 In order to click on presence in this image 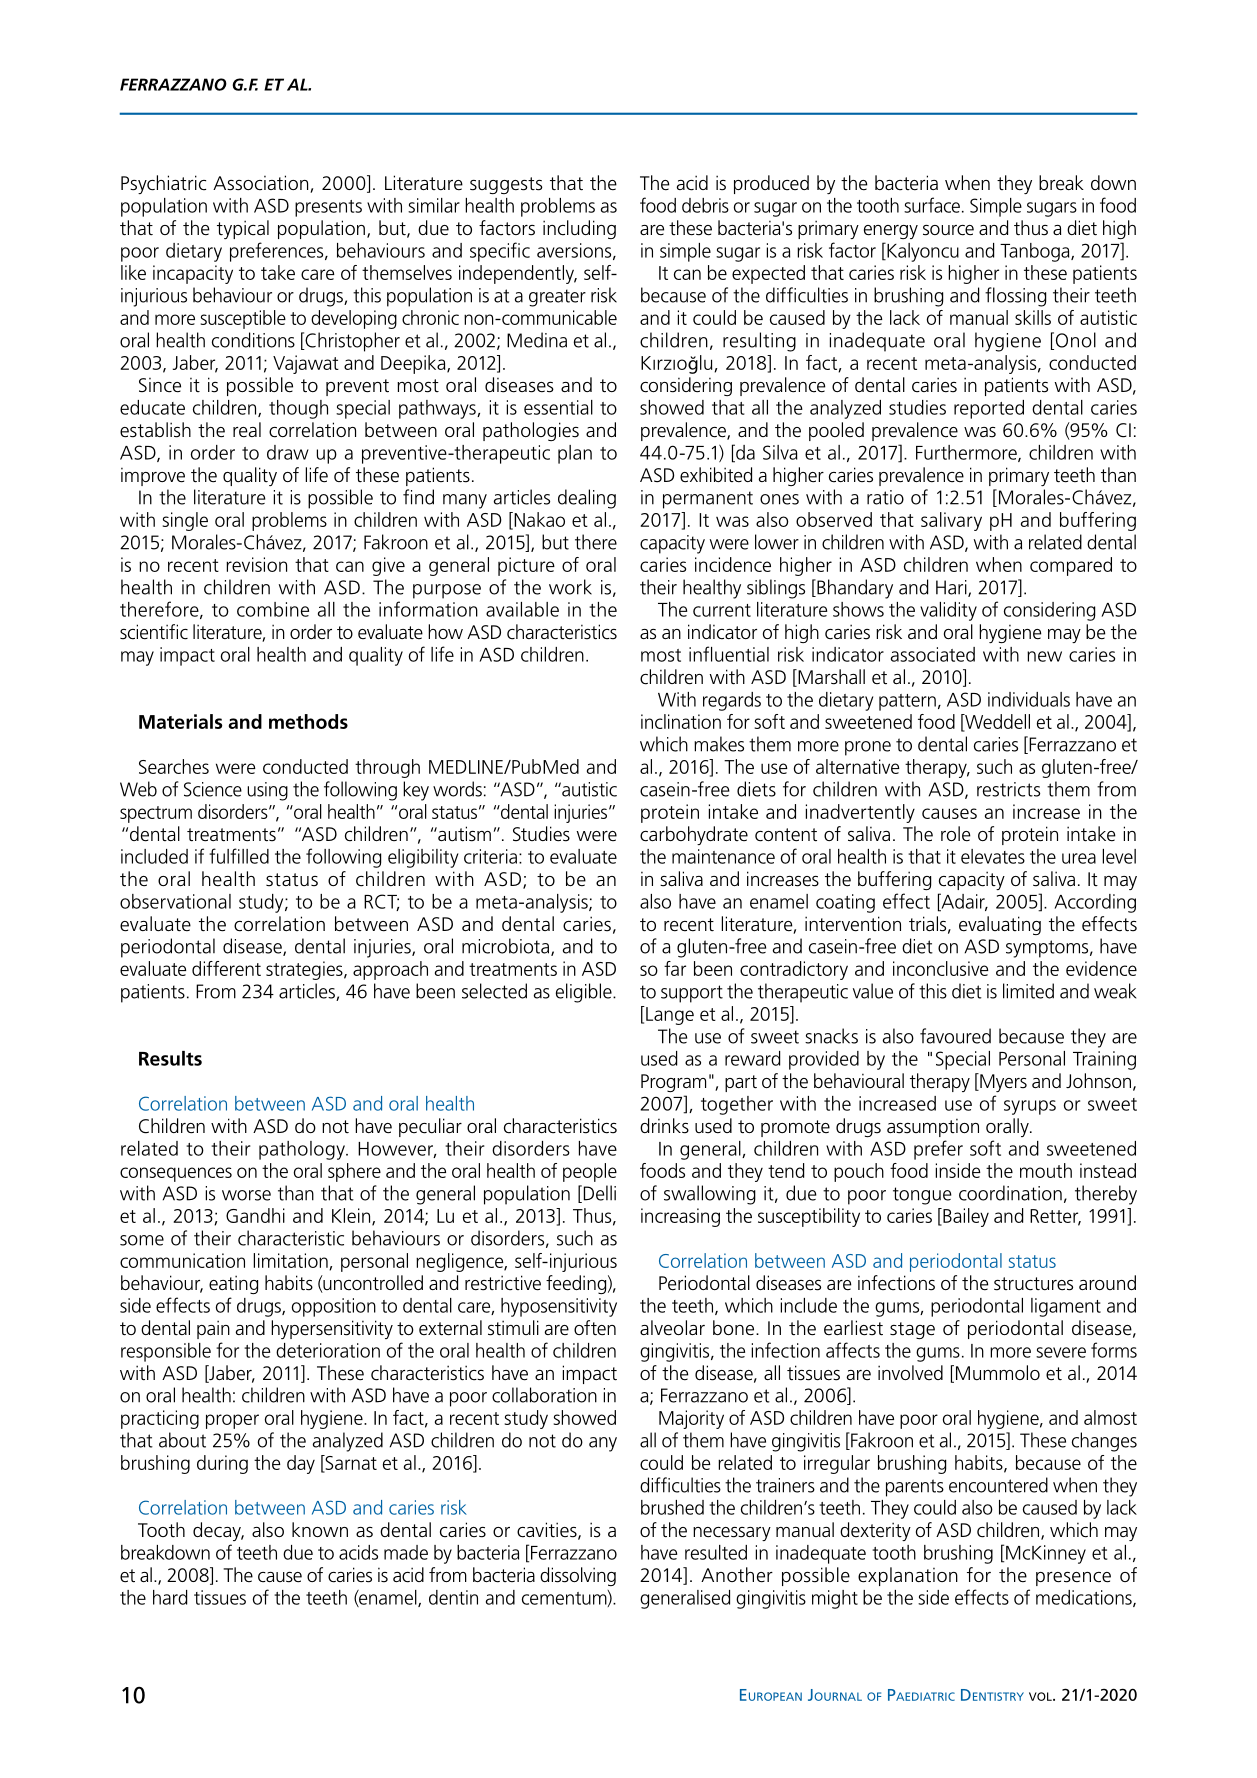, I will do `click(1073, 1579)`.
